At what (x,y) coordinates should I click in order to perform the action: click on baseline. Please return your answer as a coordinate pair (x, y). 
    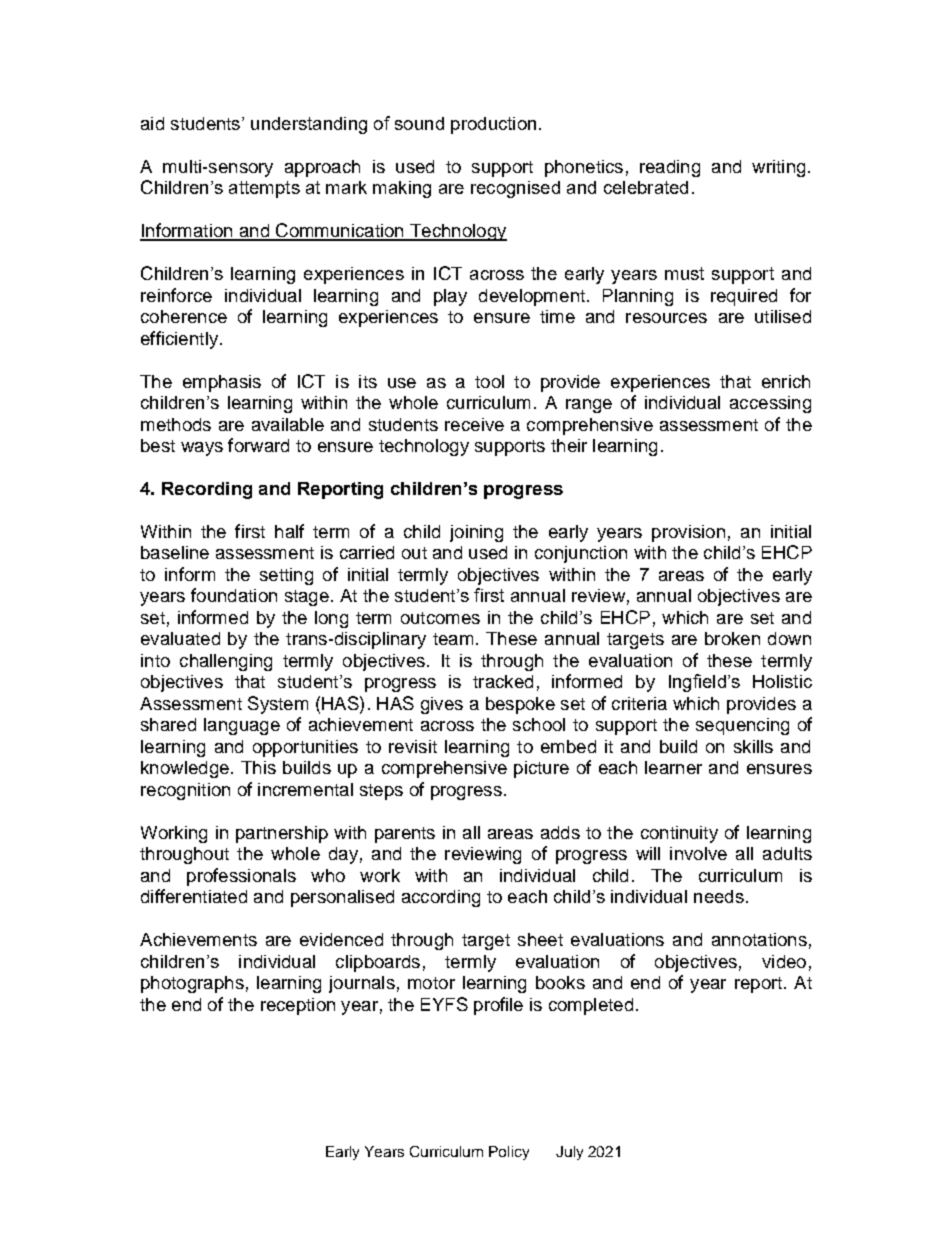
    Looking at the image, I should click on (175, 552).
